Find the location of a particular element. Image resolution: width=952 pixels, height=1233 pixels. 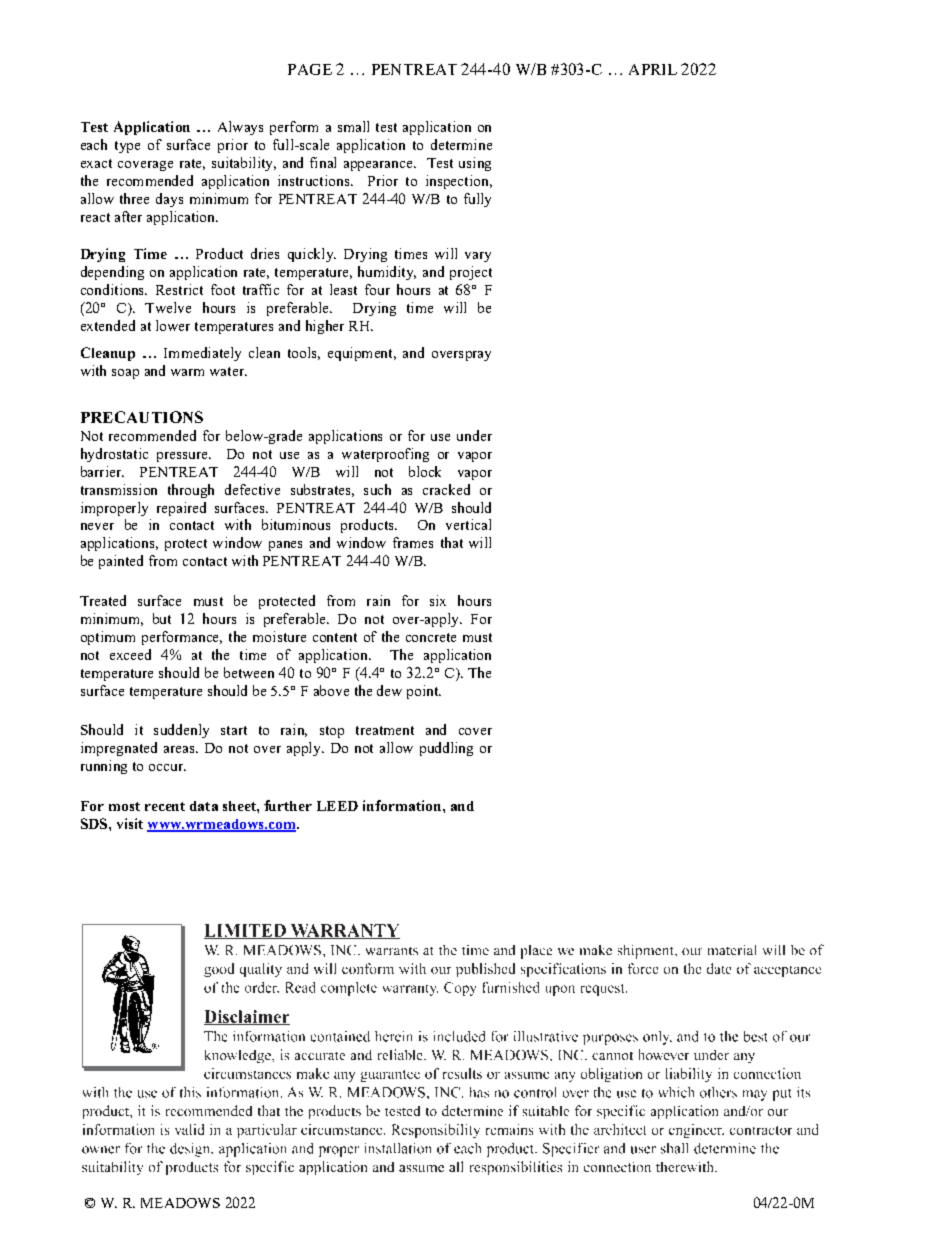

vary is located at coordinates (478, 257).
